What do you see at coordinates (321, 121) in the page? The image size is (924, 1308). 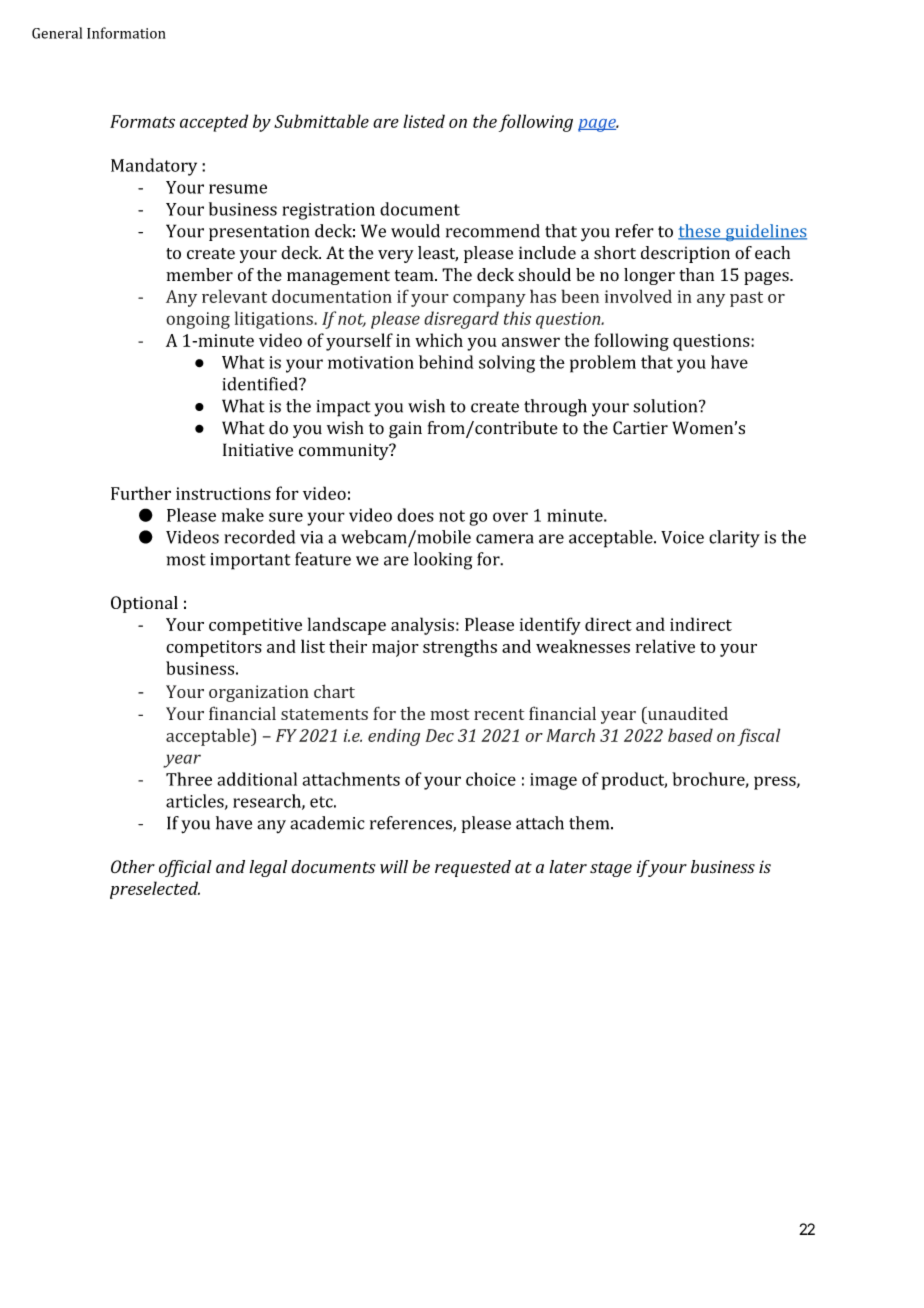 I see `Submittable` at bounding box center [321, 121].
